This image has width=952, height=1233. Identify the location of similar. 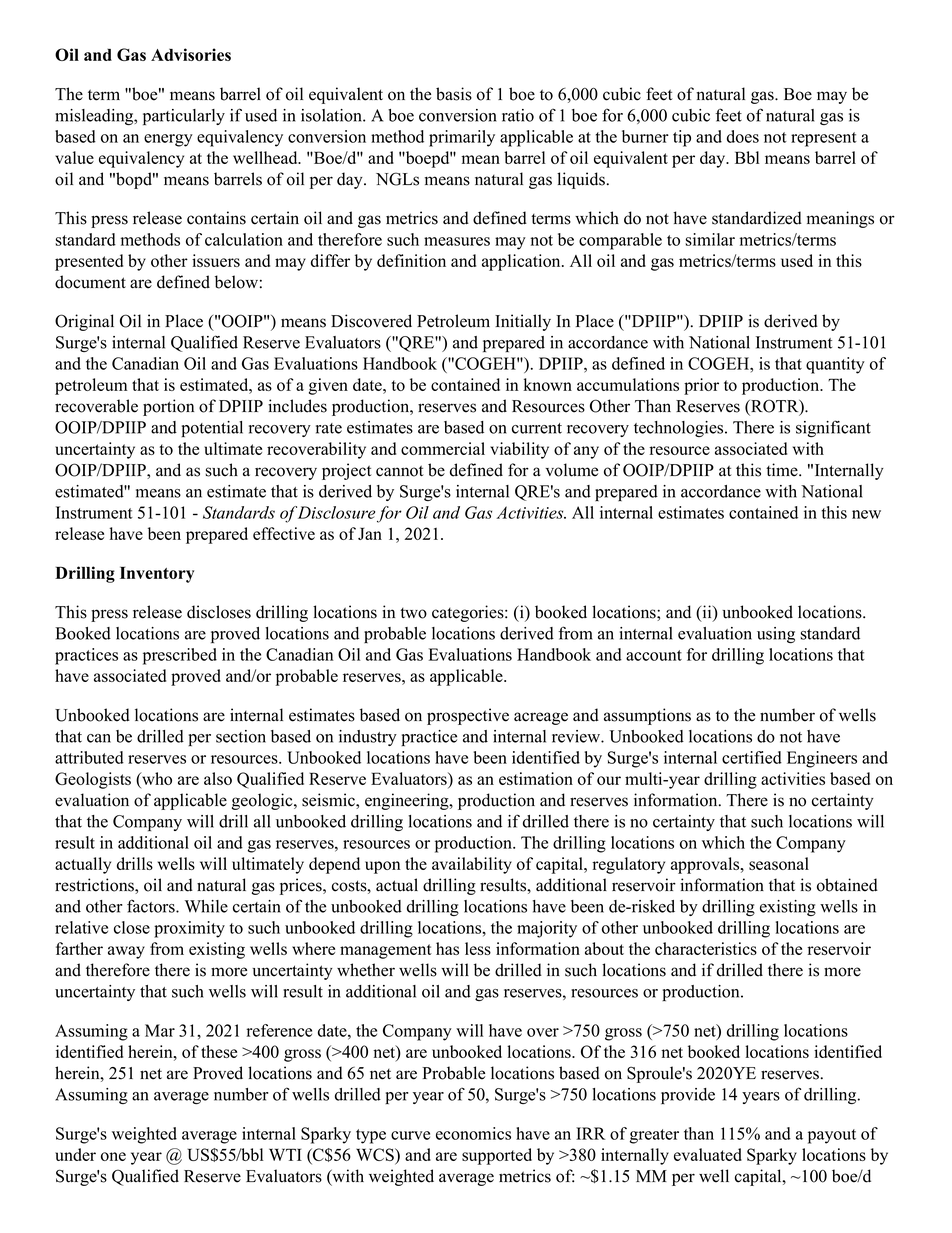
(710, 239).
